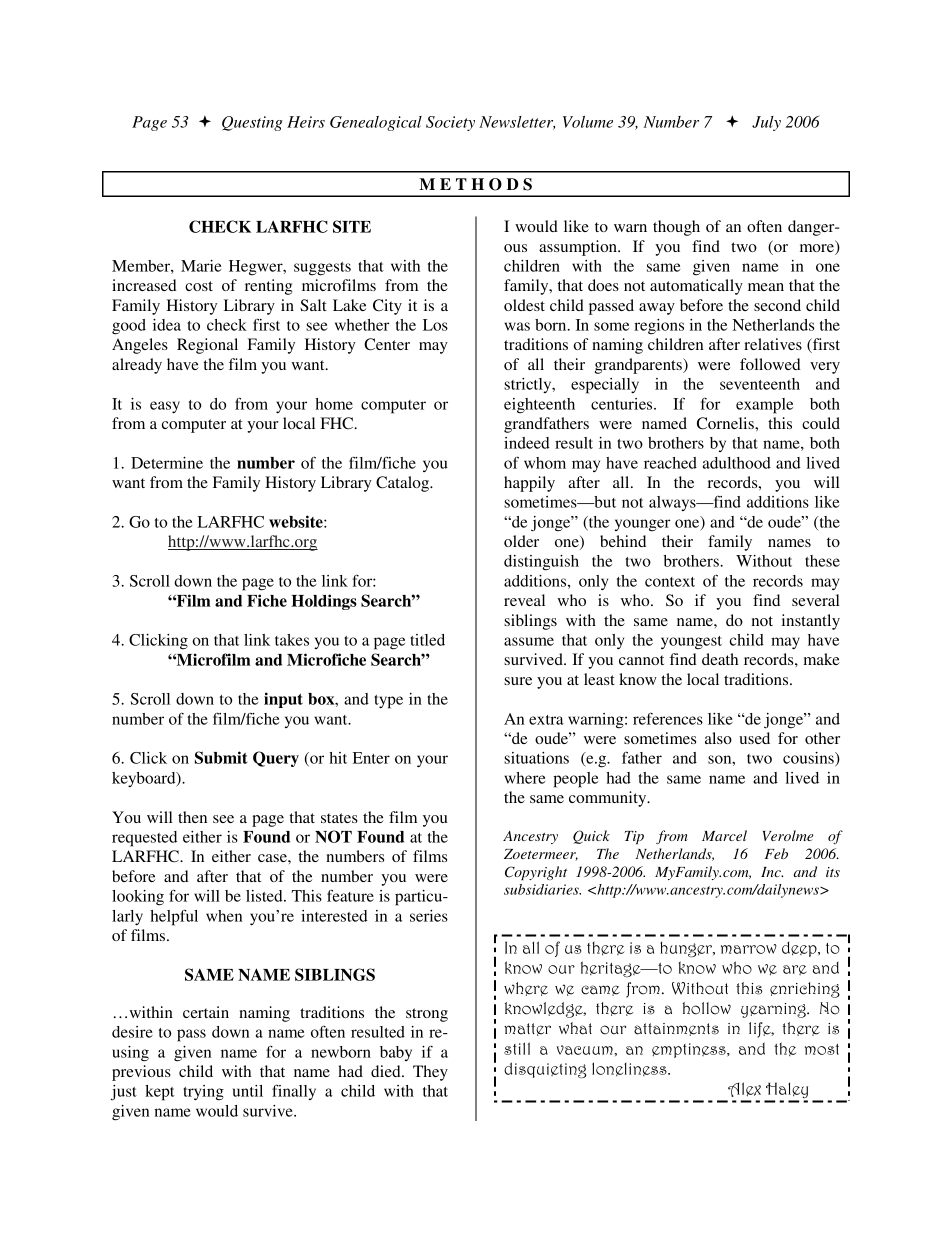 The width and height of the document is (952, 1233). What do you see at coordinates (766, 123) in the document?
I see `July` at bounding box center [766, 123].
